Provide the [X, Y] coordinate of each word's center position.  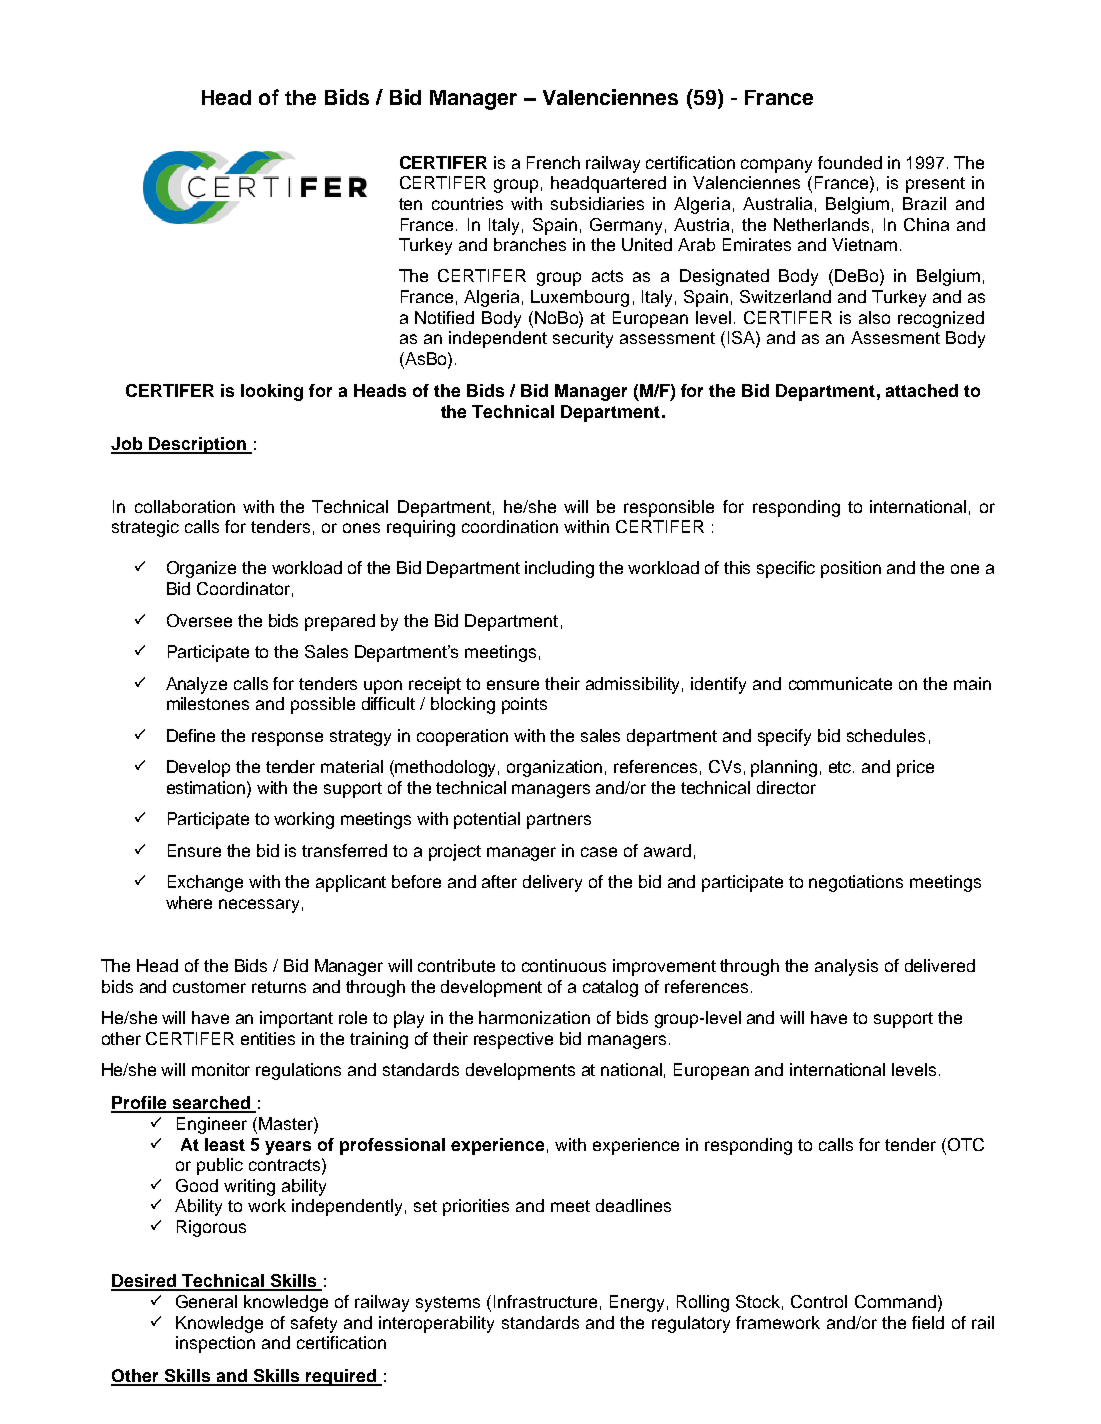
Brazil [924, 203]
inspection [215, 1344]
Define [191, 735]
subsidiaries [597, 203]
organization [554, 768]
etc [841, 767]
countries [467, 203]
